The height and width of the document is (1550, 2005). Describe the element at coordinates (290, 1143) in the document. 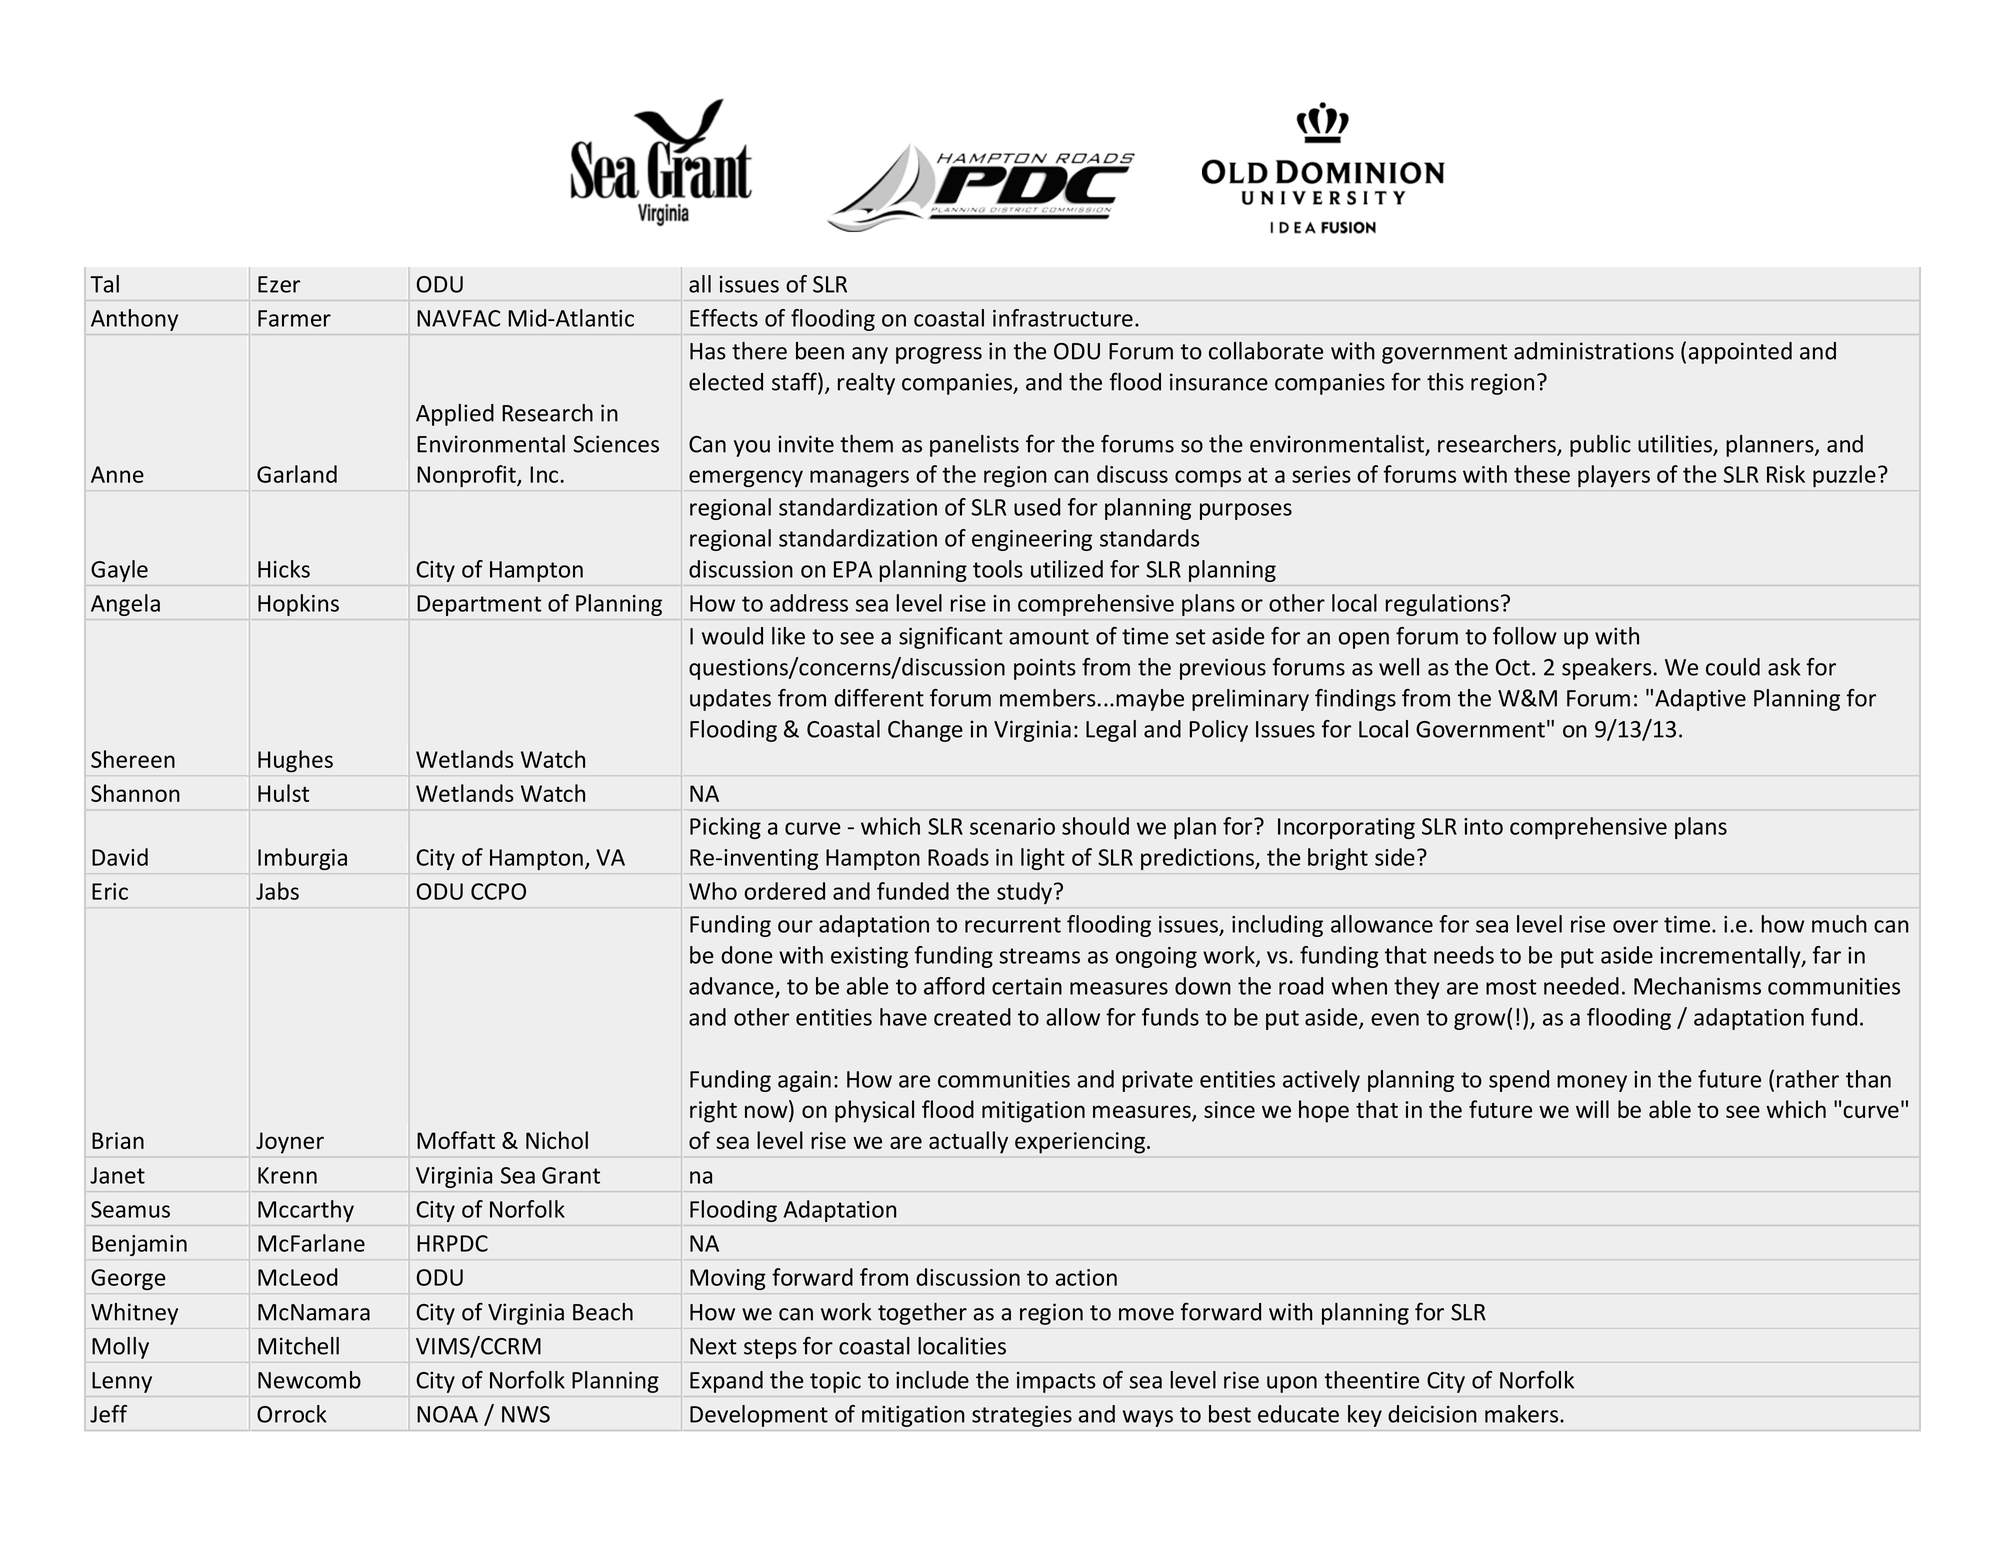

I see `Joyner` at that location.
